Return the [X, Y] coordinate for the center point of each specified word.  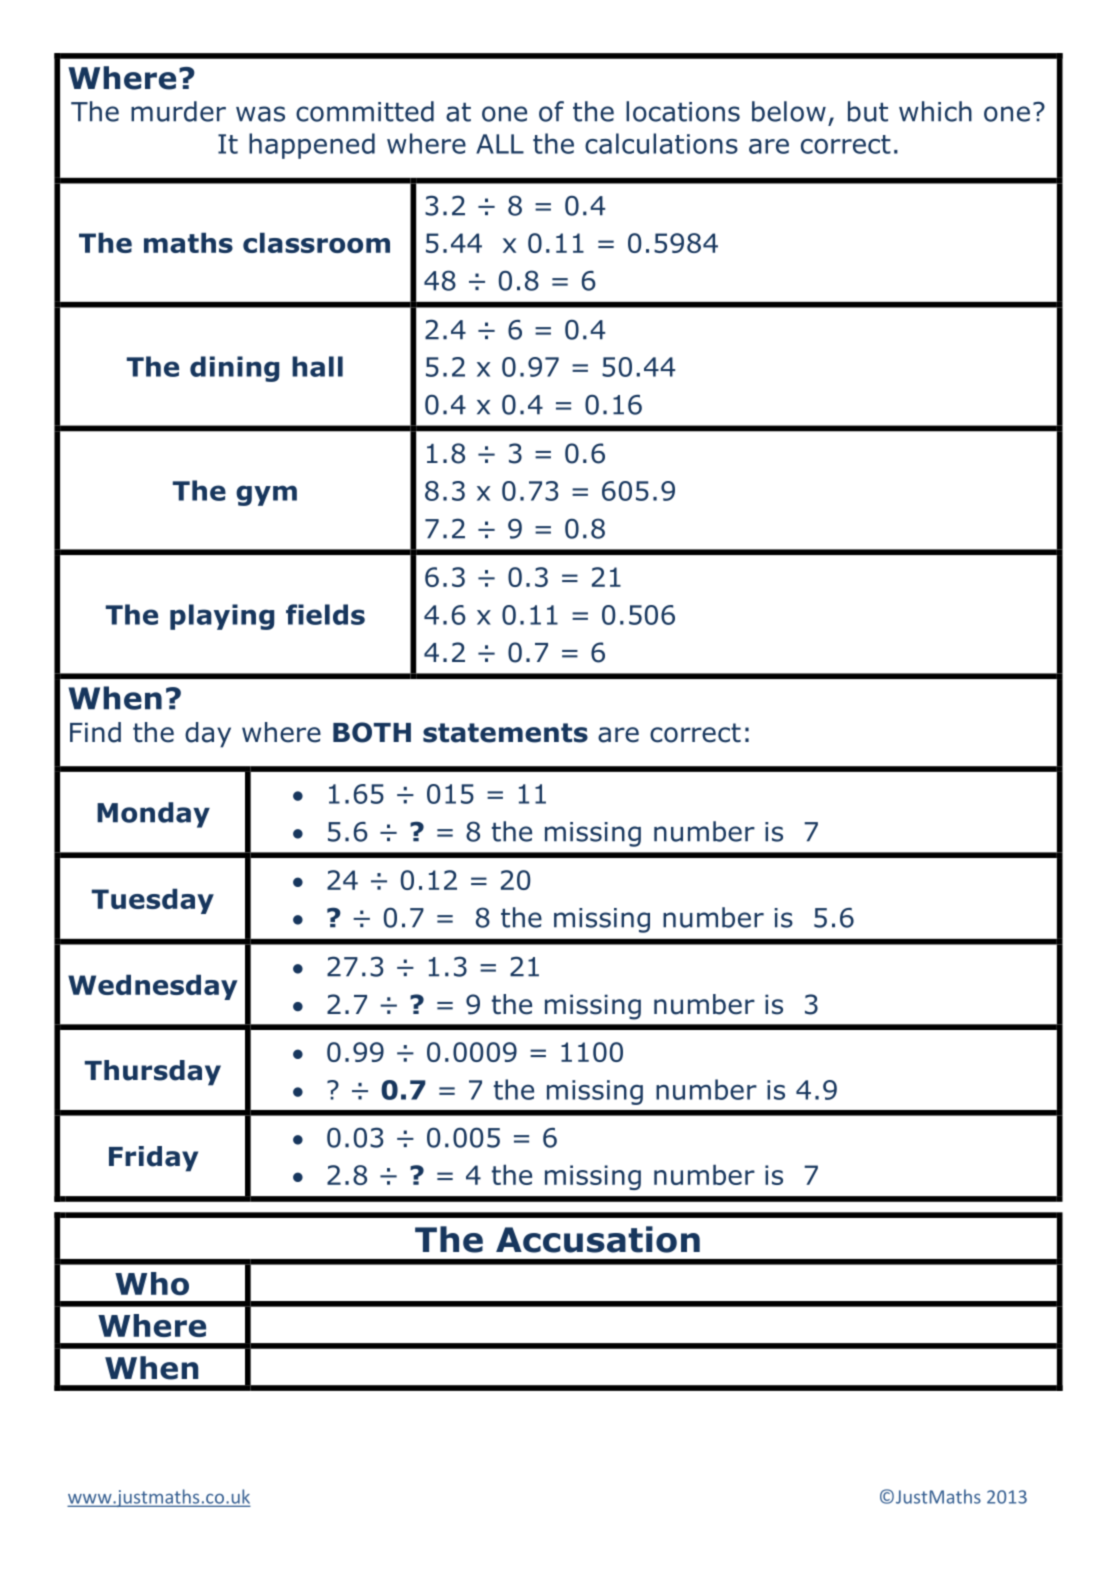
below [789, 111]
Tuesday [153, 901]
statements [505, 733]
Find [95, 732]
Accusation [598, 1239]
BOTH [372, 732]
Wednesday [153, 987]
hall [317, 366]
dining [234, 369]
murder [178, 111]
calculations [661, 143]
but [868, 111]
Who [152, 1283]
